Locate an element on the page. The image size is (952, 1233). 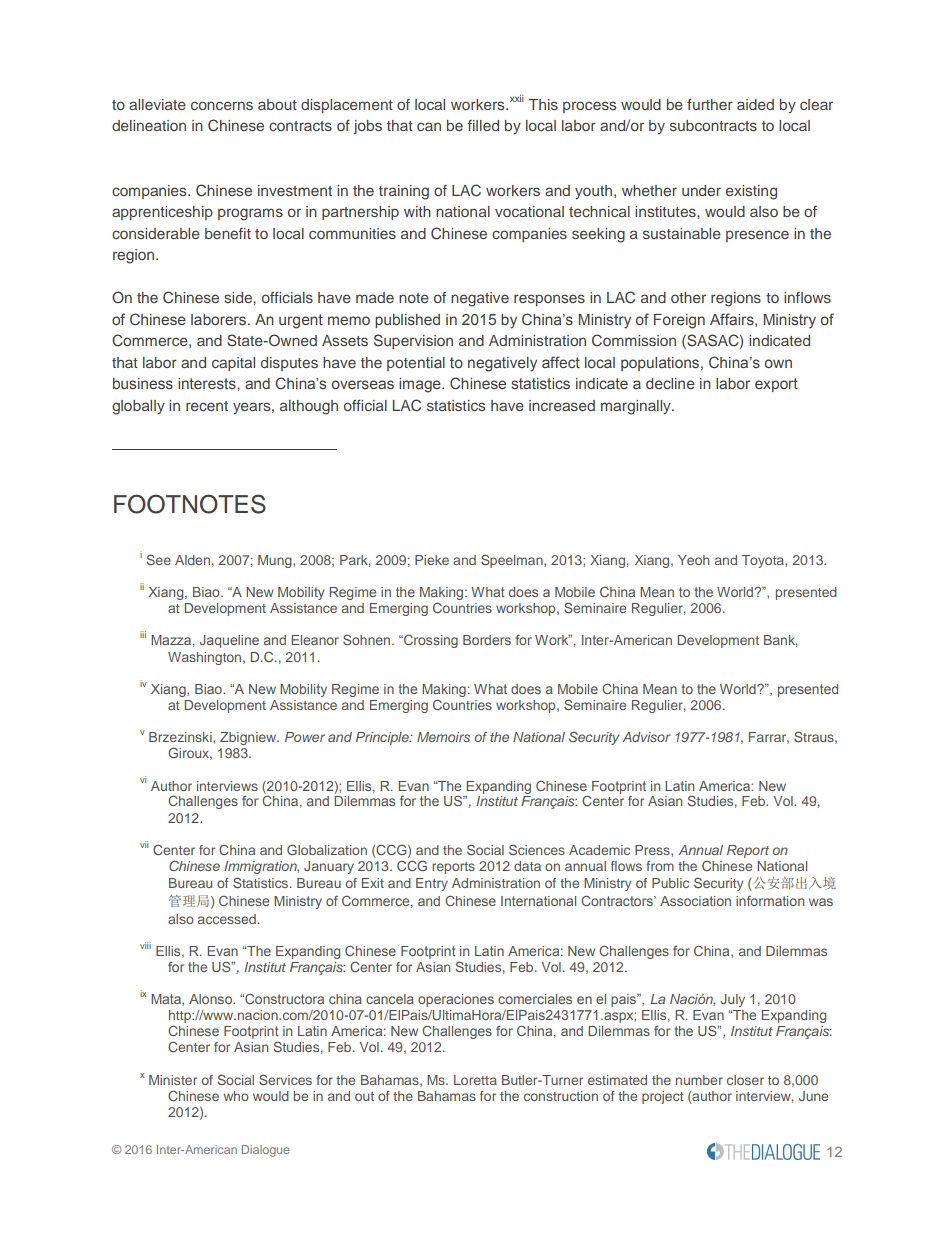
Alden is located at coordinates (192, 560).
